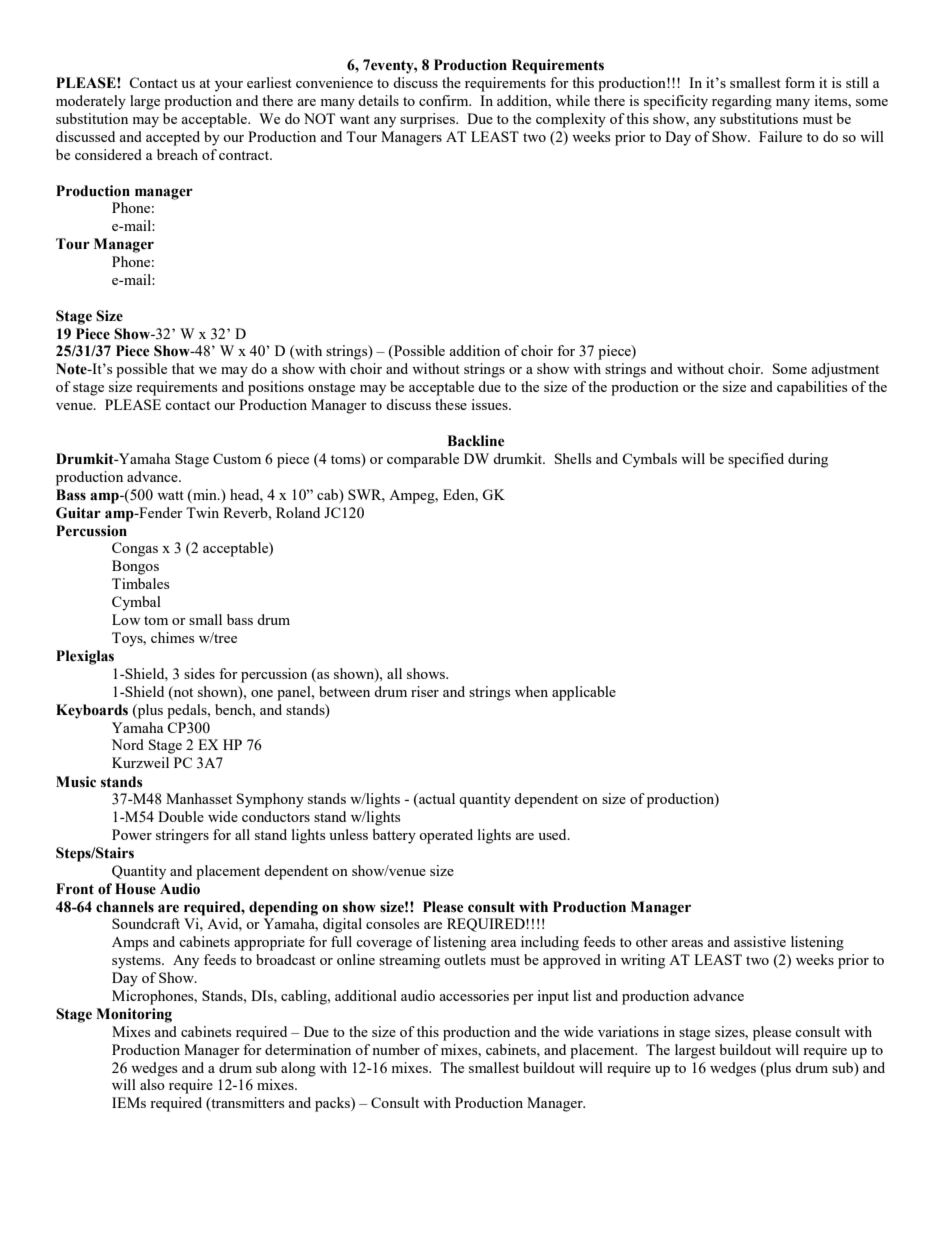 This document has height=1233, width=952. Describe the element at coordinates (742, 102) in the document. I see `regarding` at that location.
